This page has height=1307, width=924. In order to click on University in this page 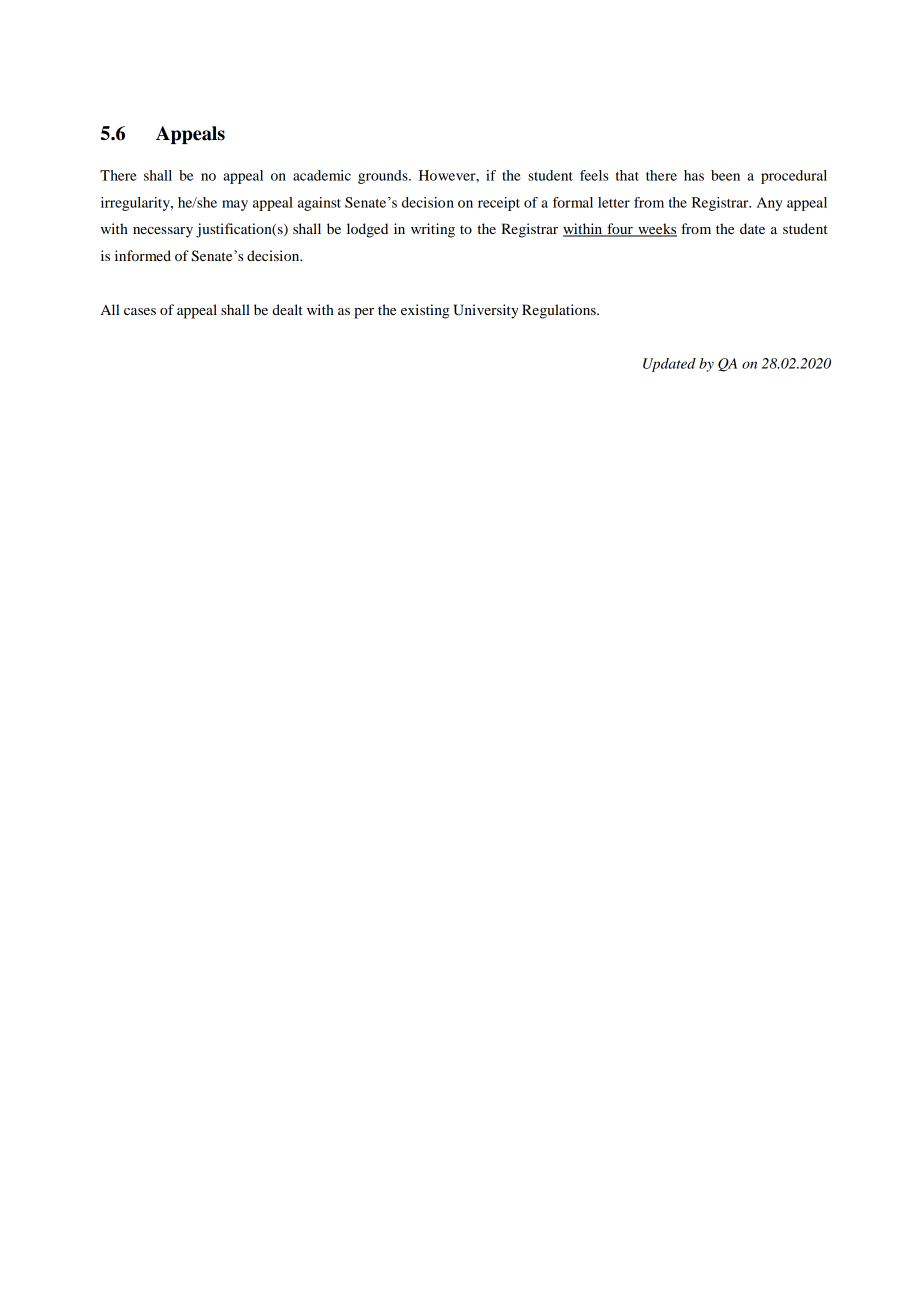, I will do `click(486, 311)`.
